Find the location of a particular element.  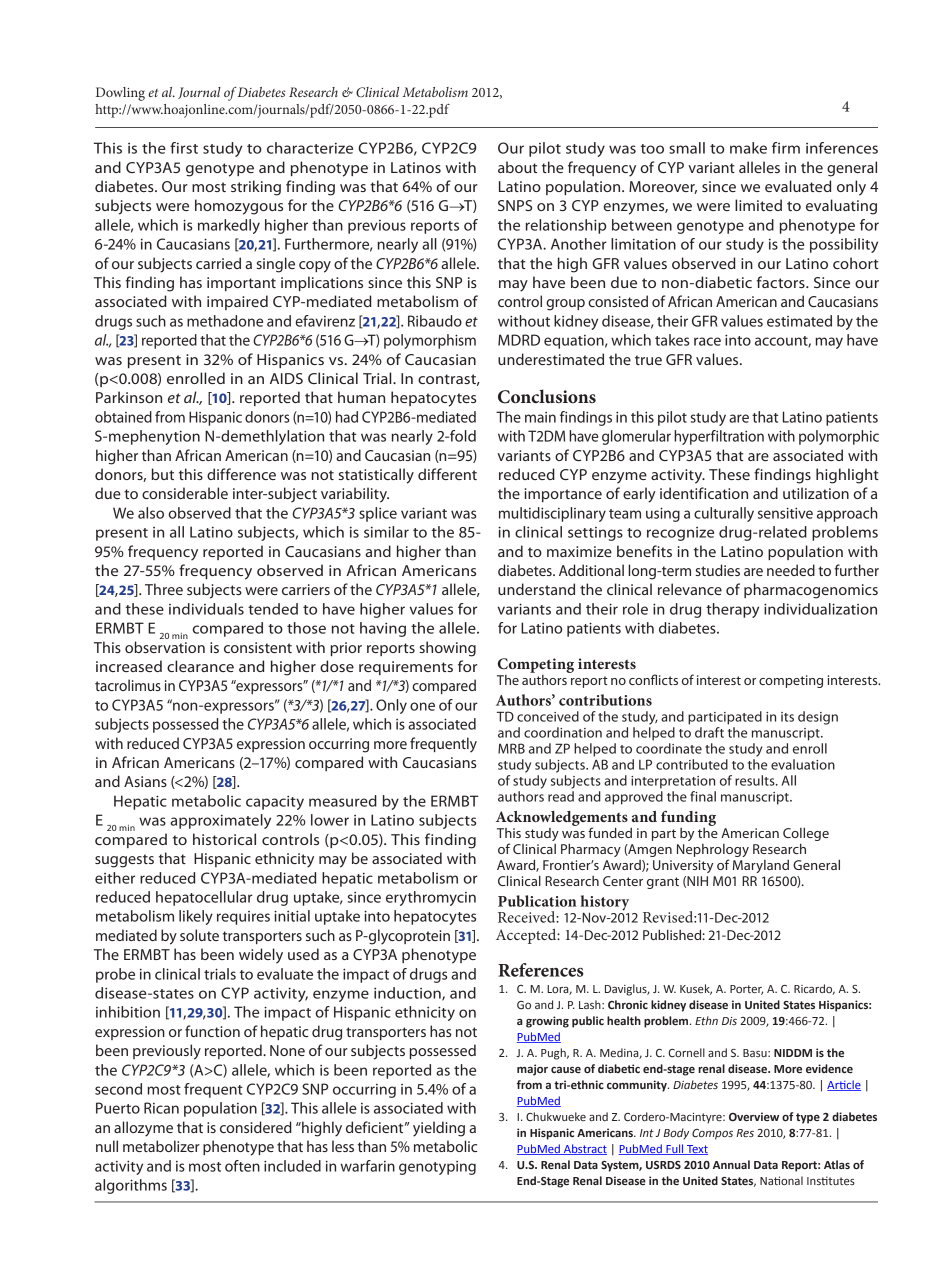

needed is located at coordinates (791, 570).
